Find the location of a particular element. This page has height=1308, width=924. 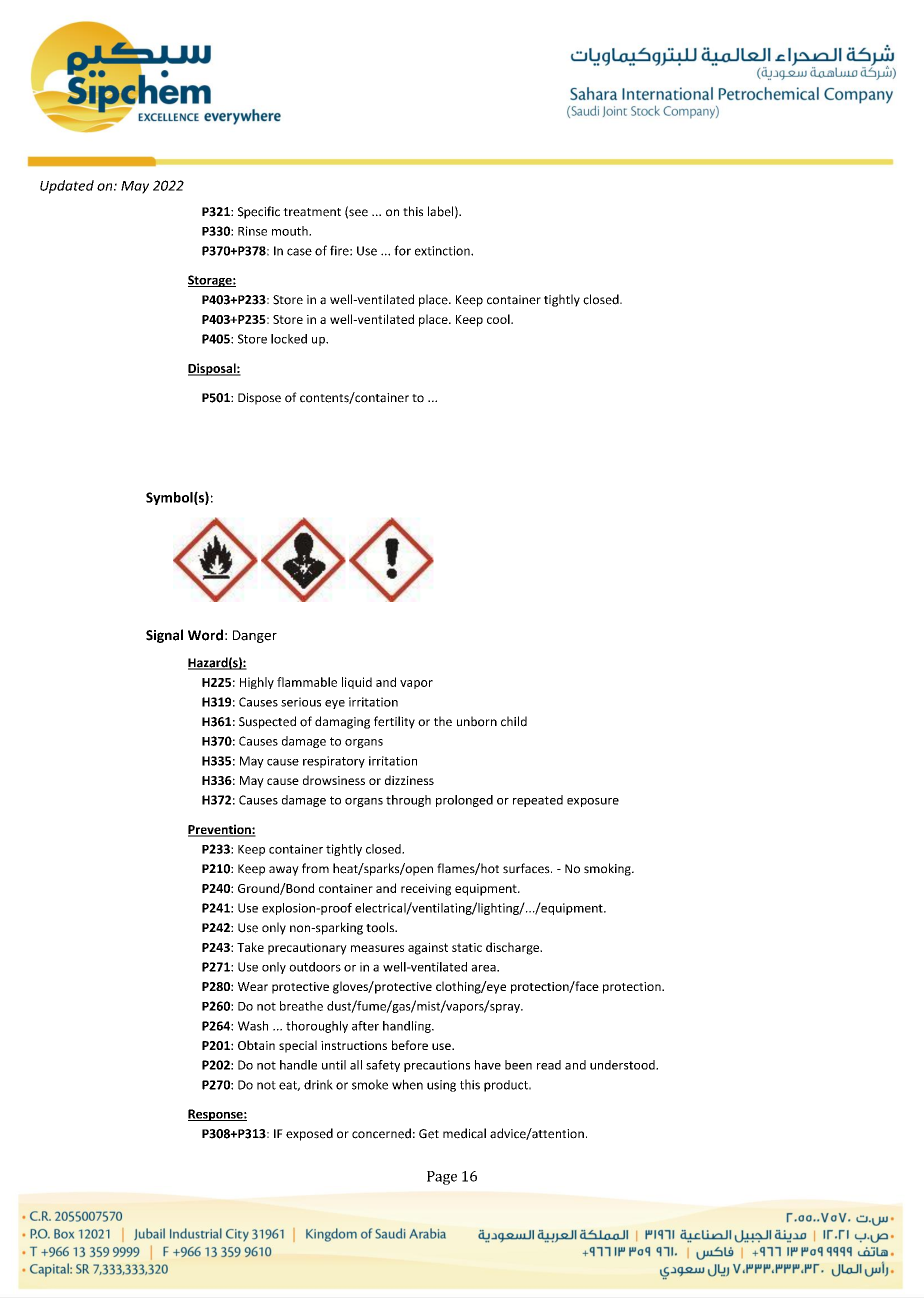

Updated is located at coordinates (67, 187).
